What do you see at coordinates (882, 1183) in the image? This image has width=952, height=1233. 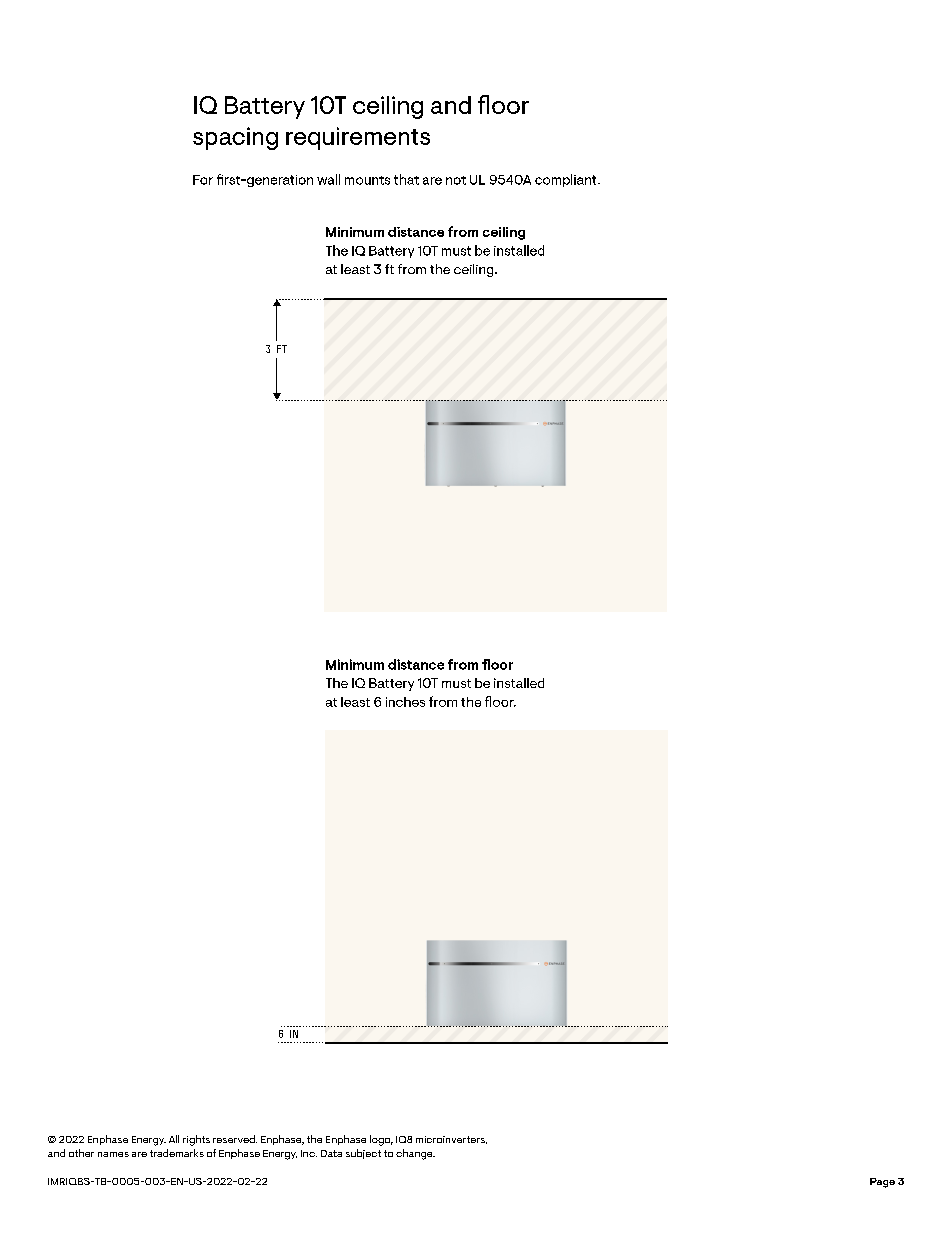 I see `Page` at bounding box center [882, 1183].
